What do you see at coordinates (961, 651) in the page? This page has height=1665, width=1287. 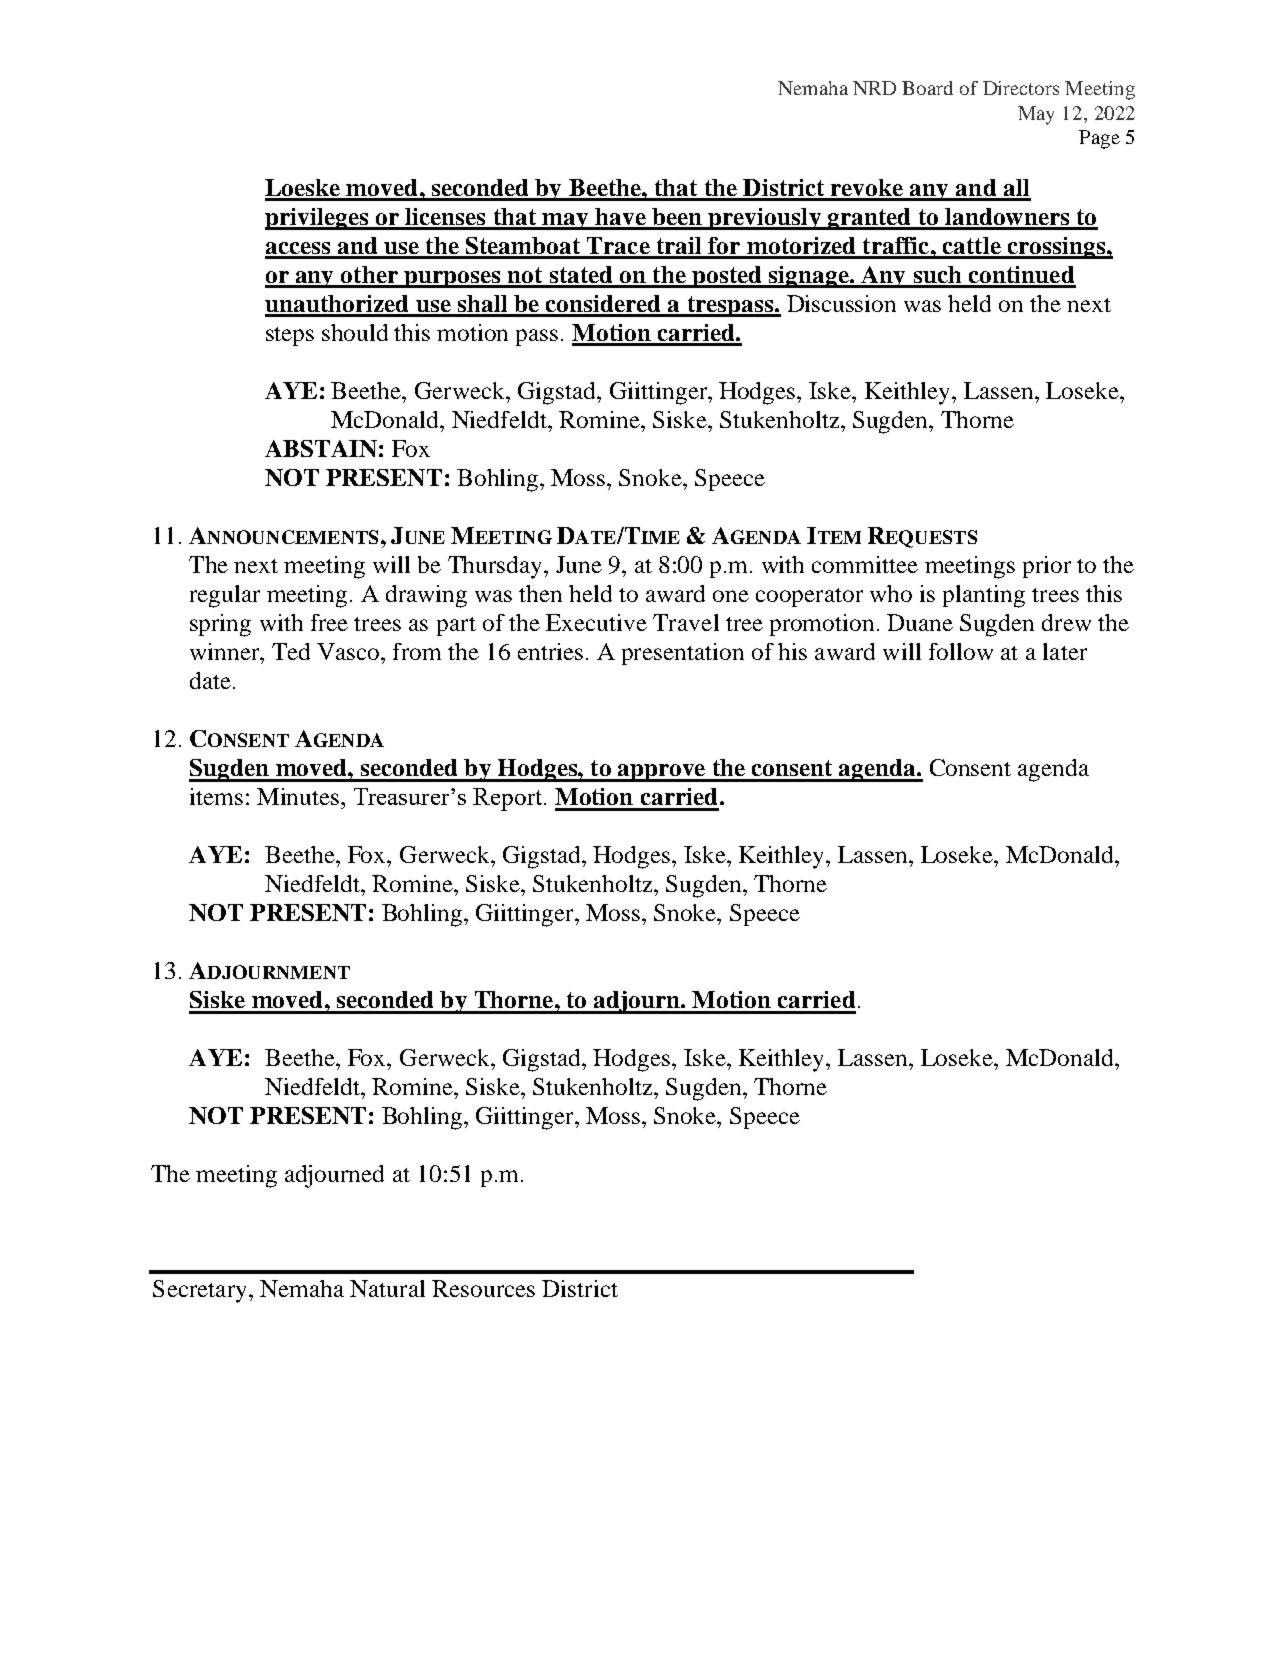 I see `follow` at bounding box center [961, 651].
